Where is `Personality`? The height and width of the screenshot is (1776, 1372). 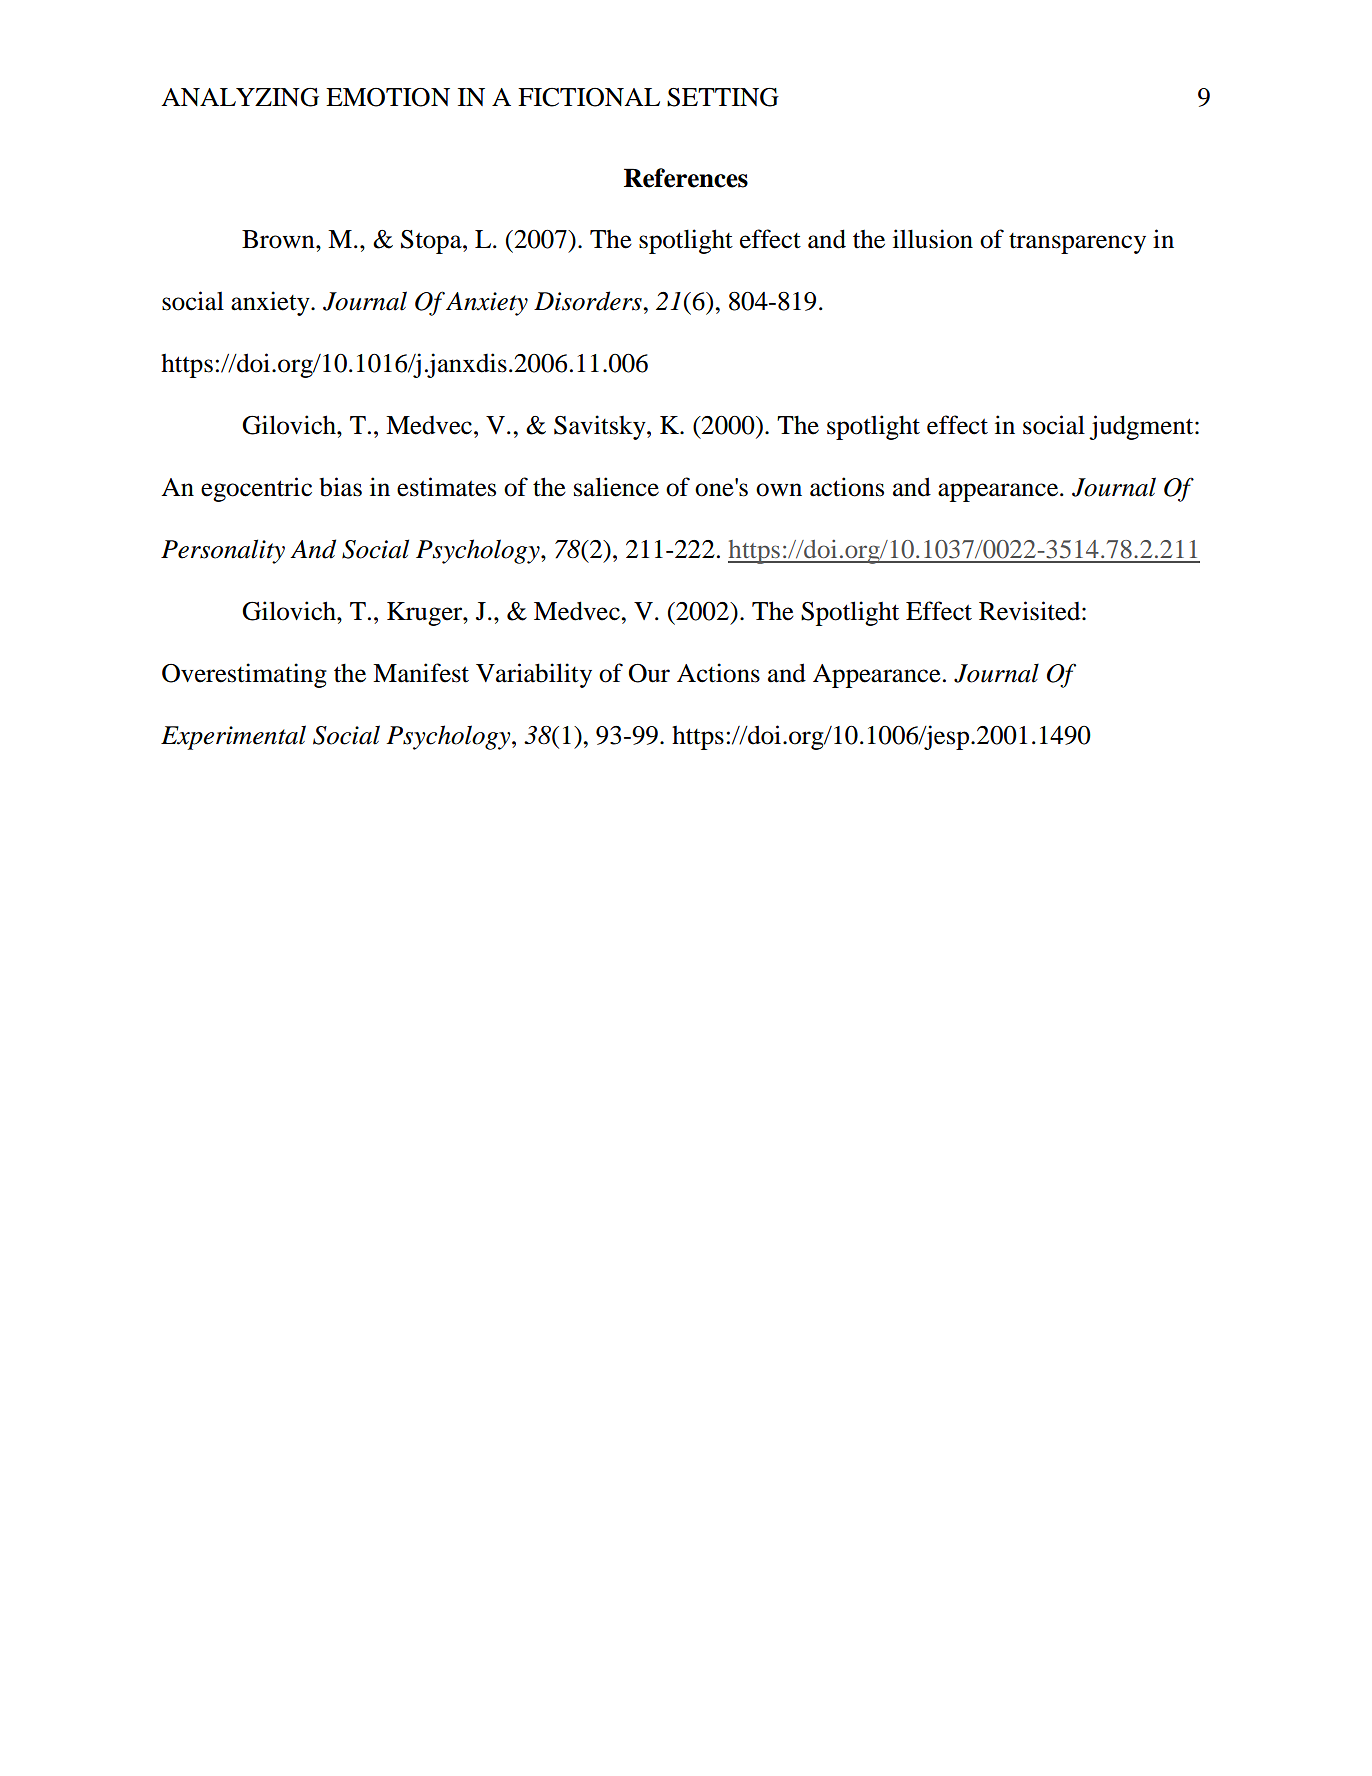 Personality is located at coordinates (223, 551).
